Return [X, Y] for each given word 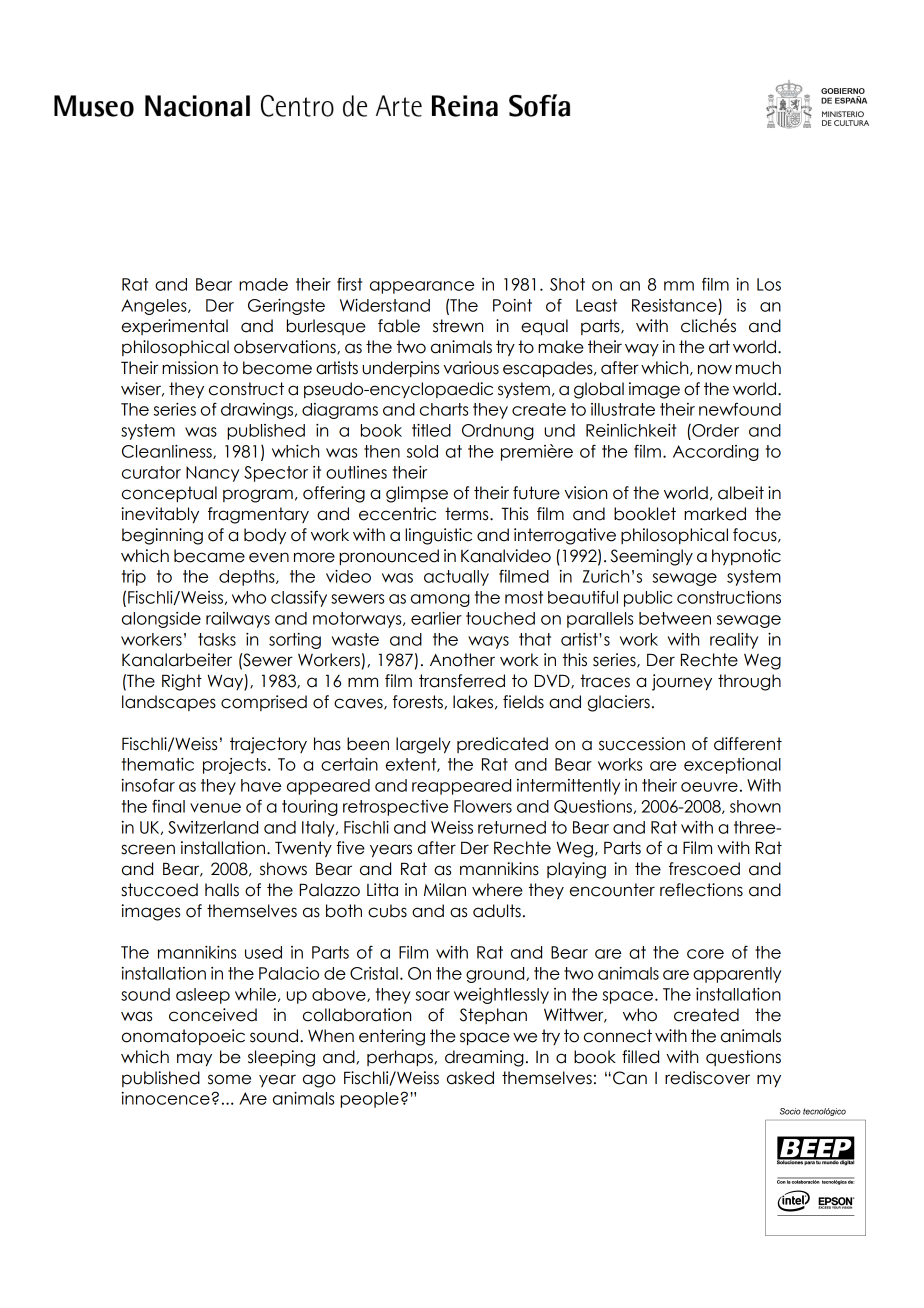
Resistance [674, 305]
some [229, 1079]
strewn [458, 326]
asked [470, 1078]
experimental [175, 327]
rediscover [707, 1078]
